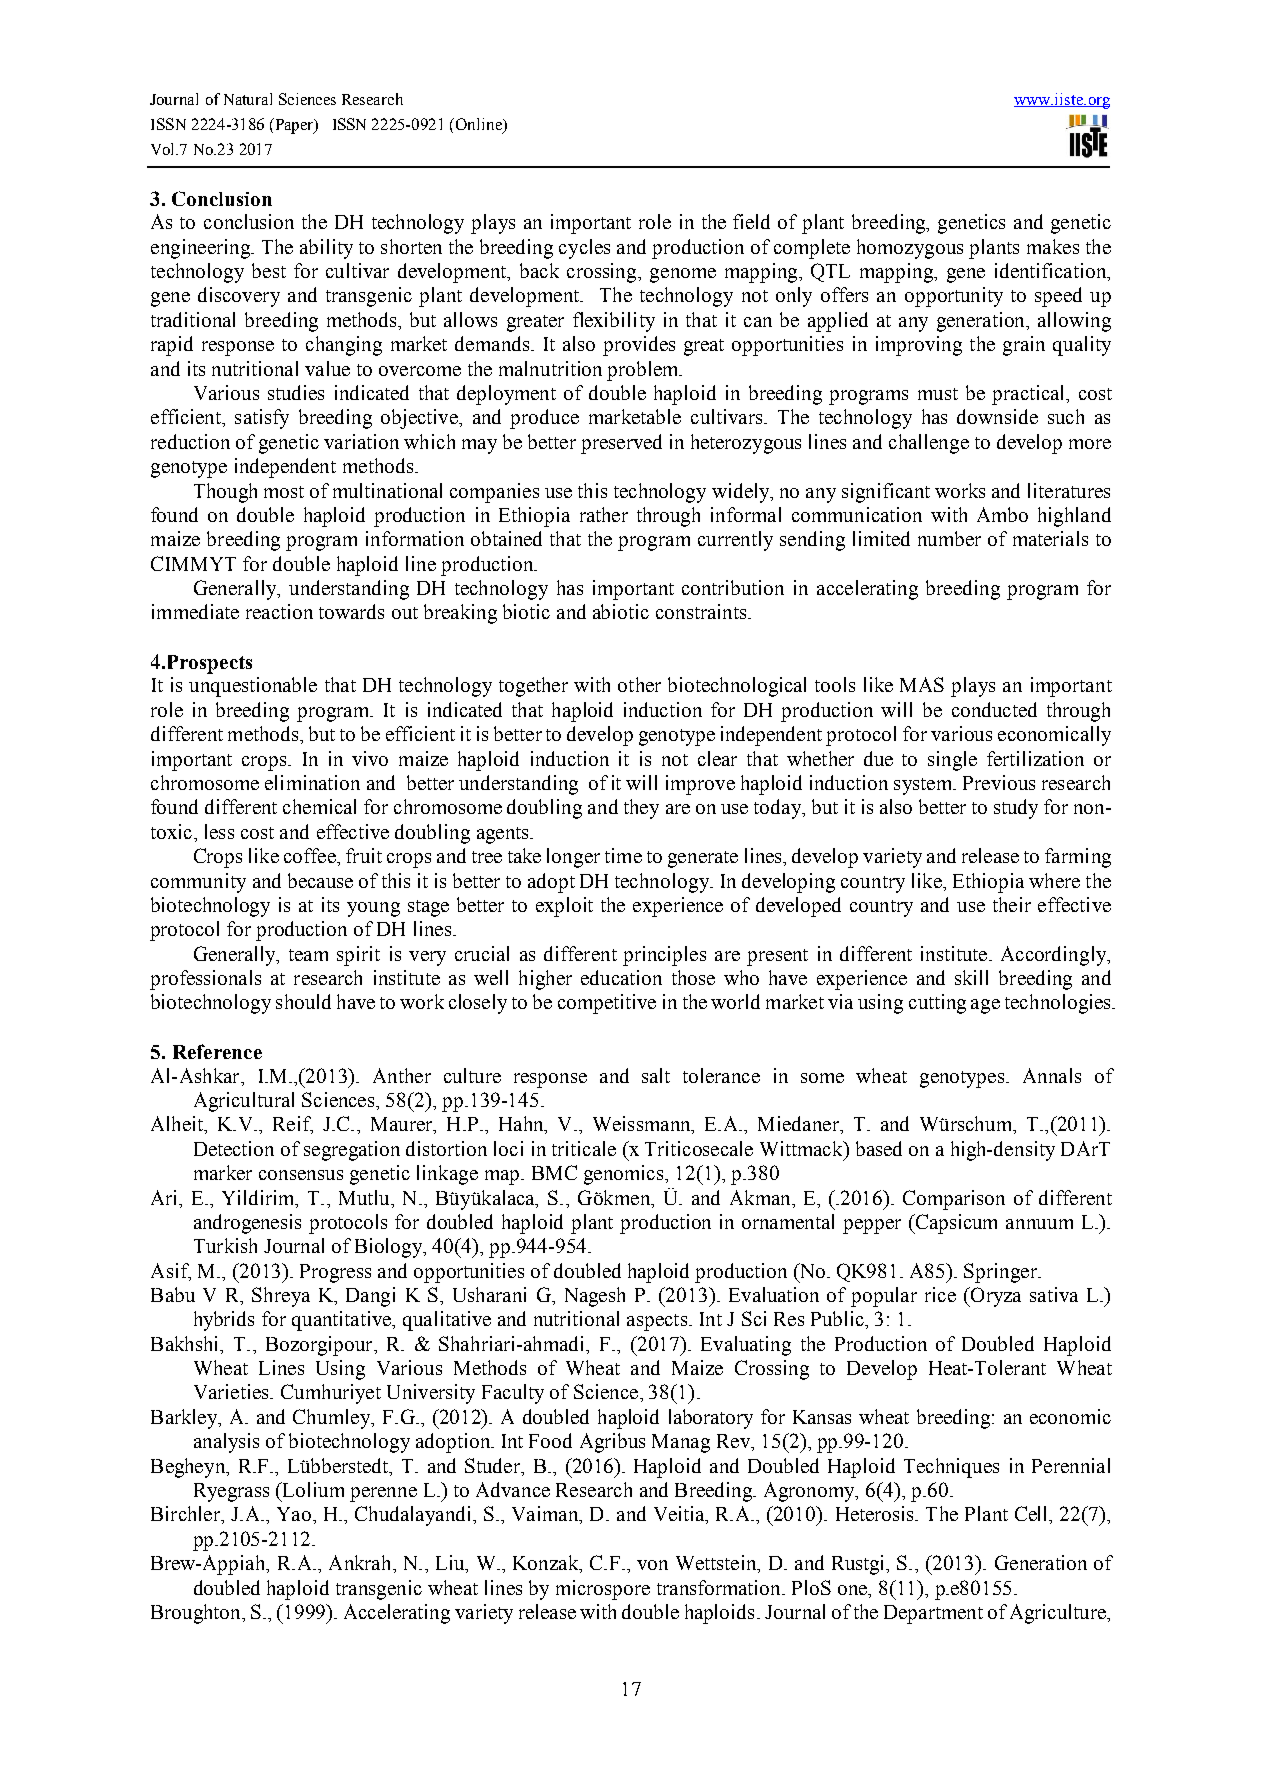  I want to click on reaction, so click(279, 611).
